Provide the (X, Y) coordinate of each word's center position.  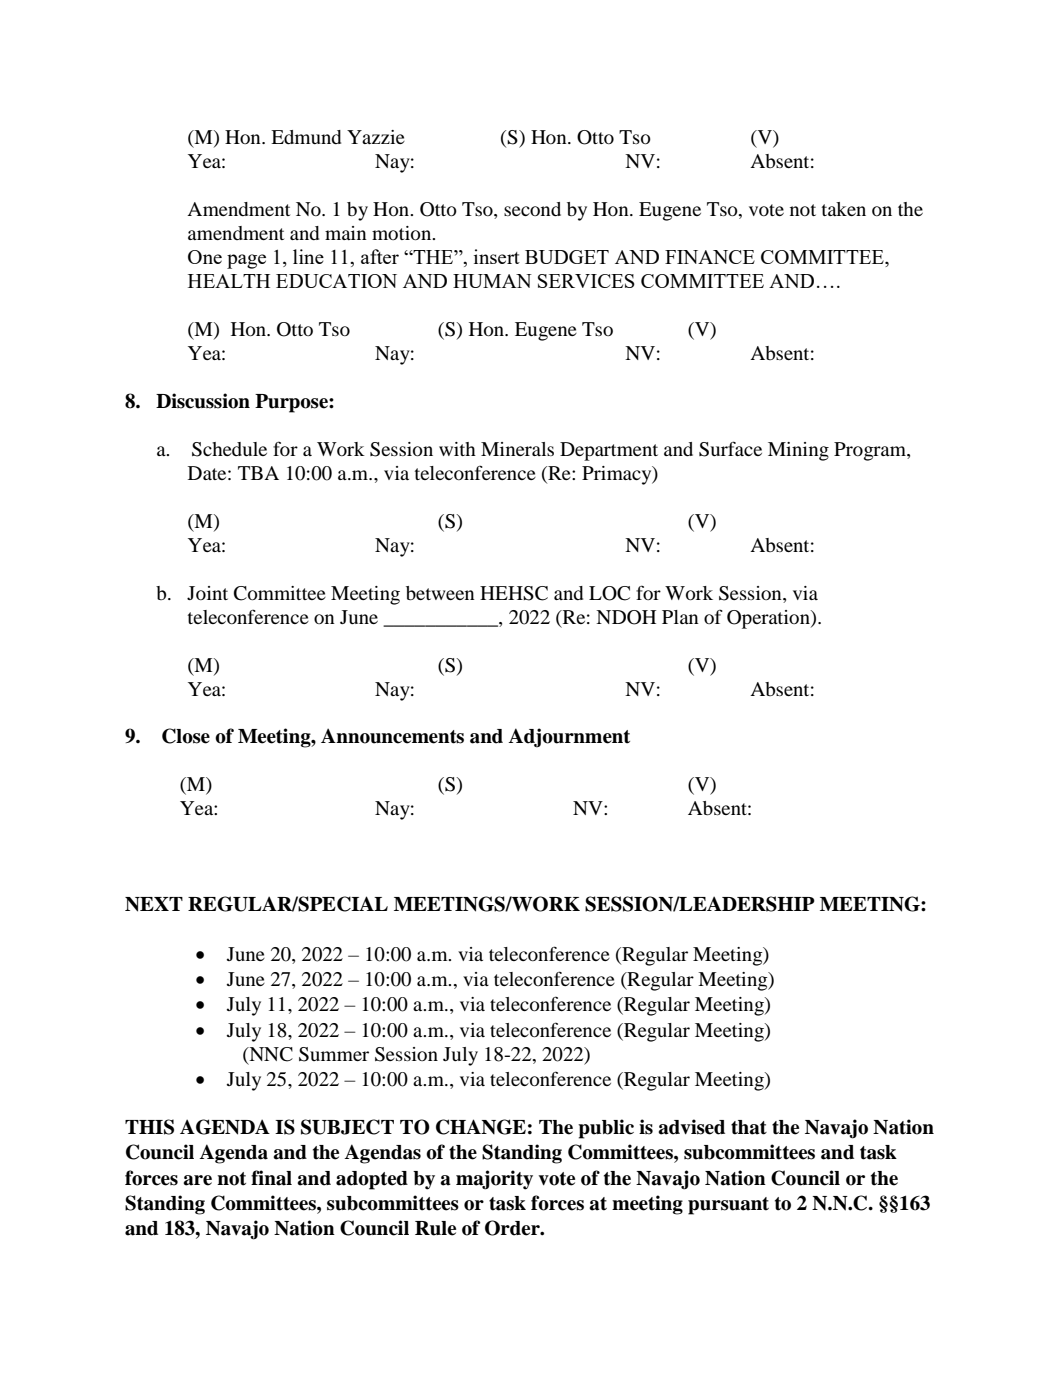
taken (844, 209)
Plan (680, 617)
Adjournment (569, 738)
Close (186, 736)
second (532, 209)
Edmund (306, 137)
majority (494, 1180)
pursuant (728, 1206)
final (271, 1178)
